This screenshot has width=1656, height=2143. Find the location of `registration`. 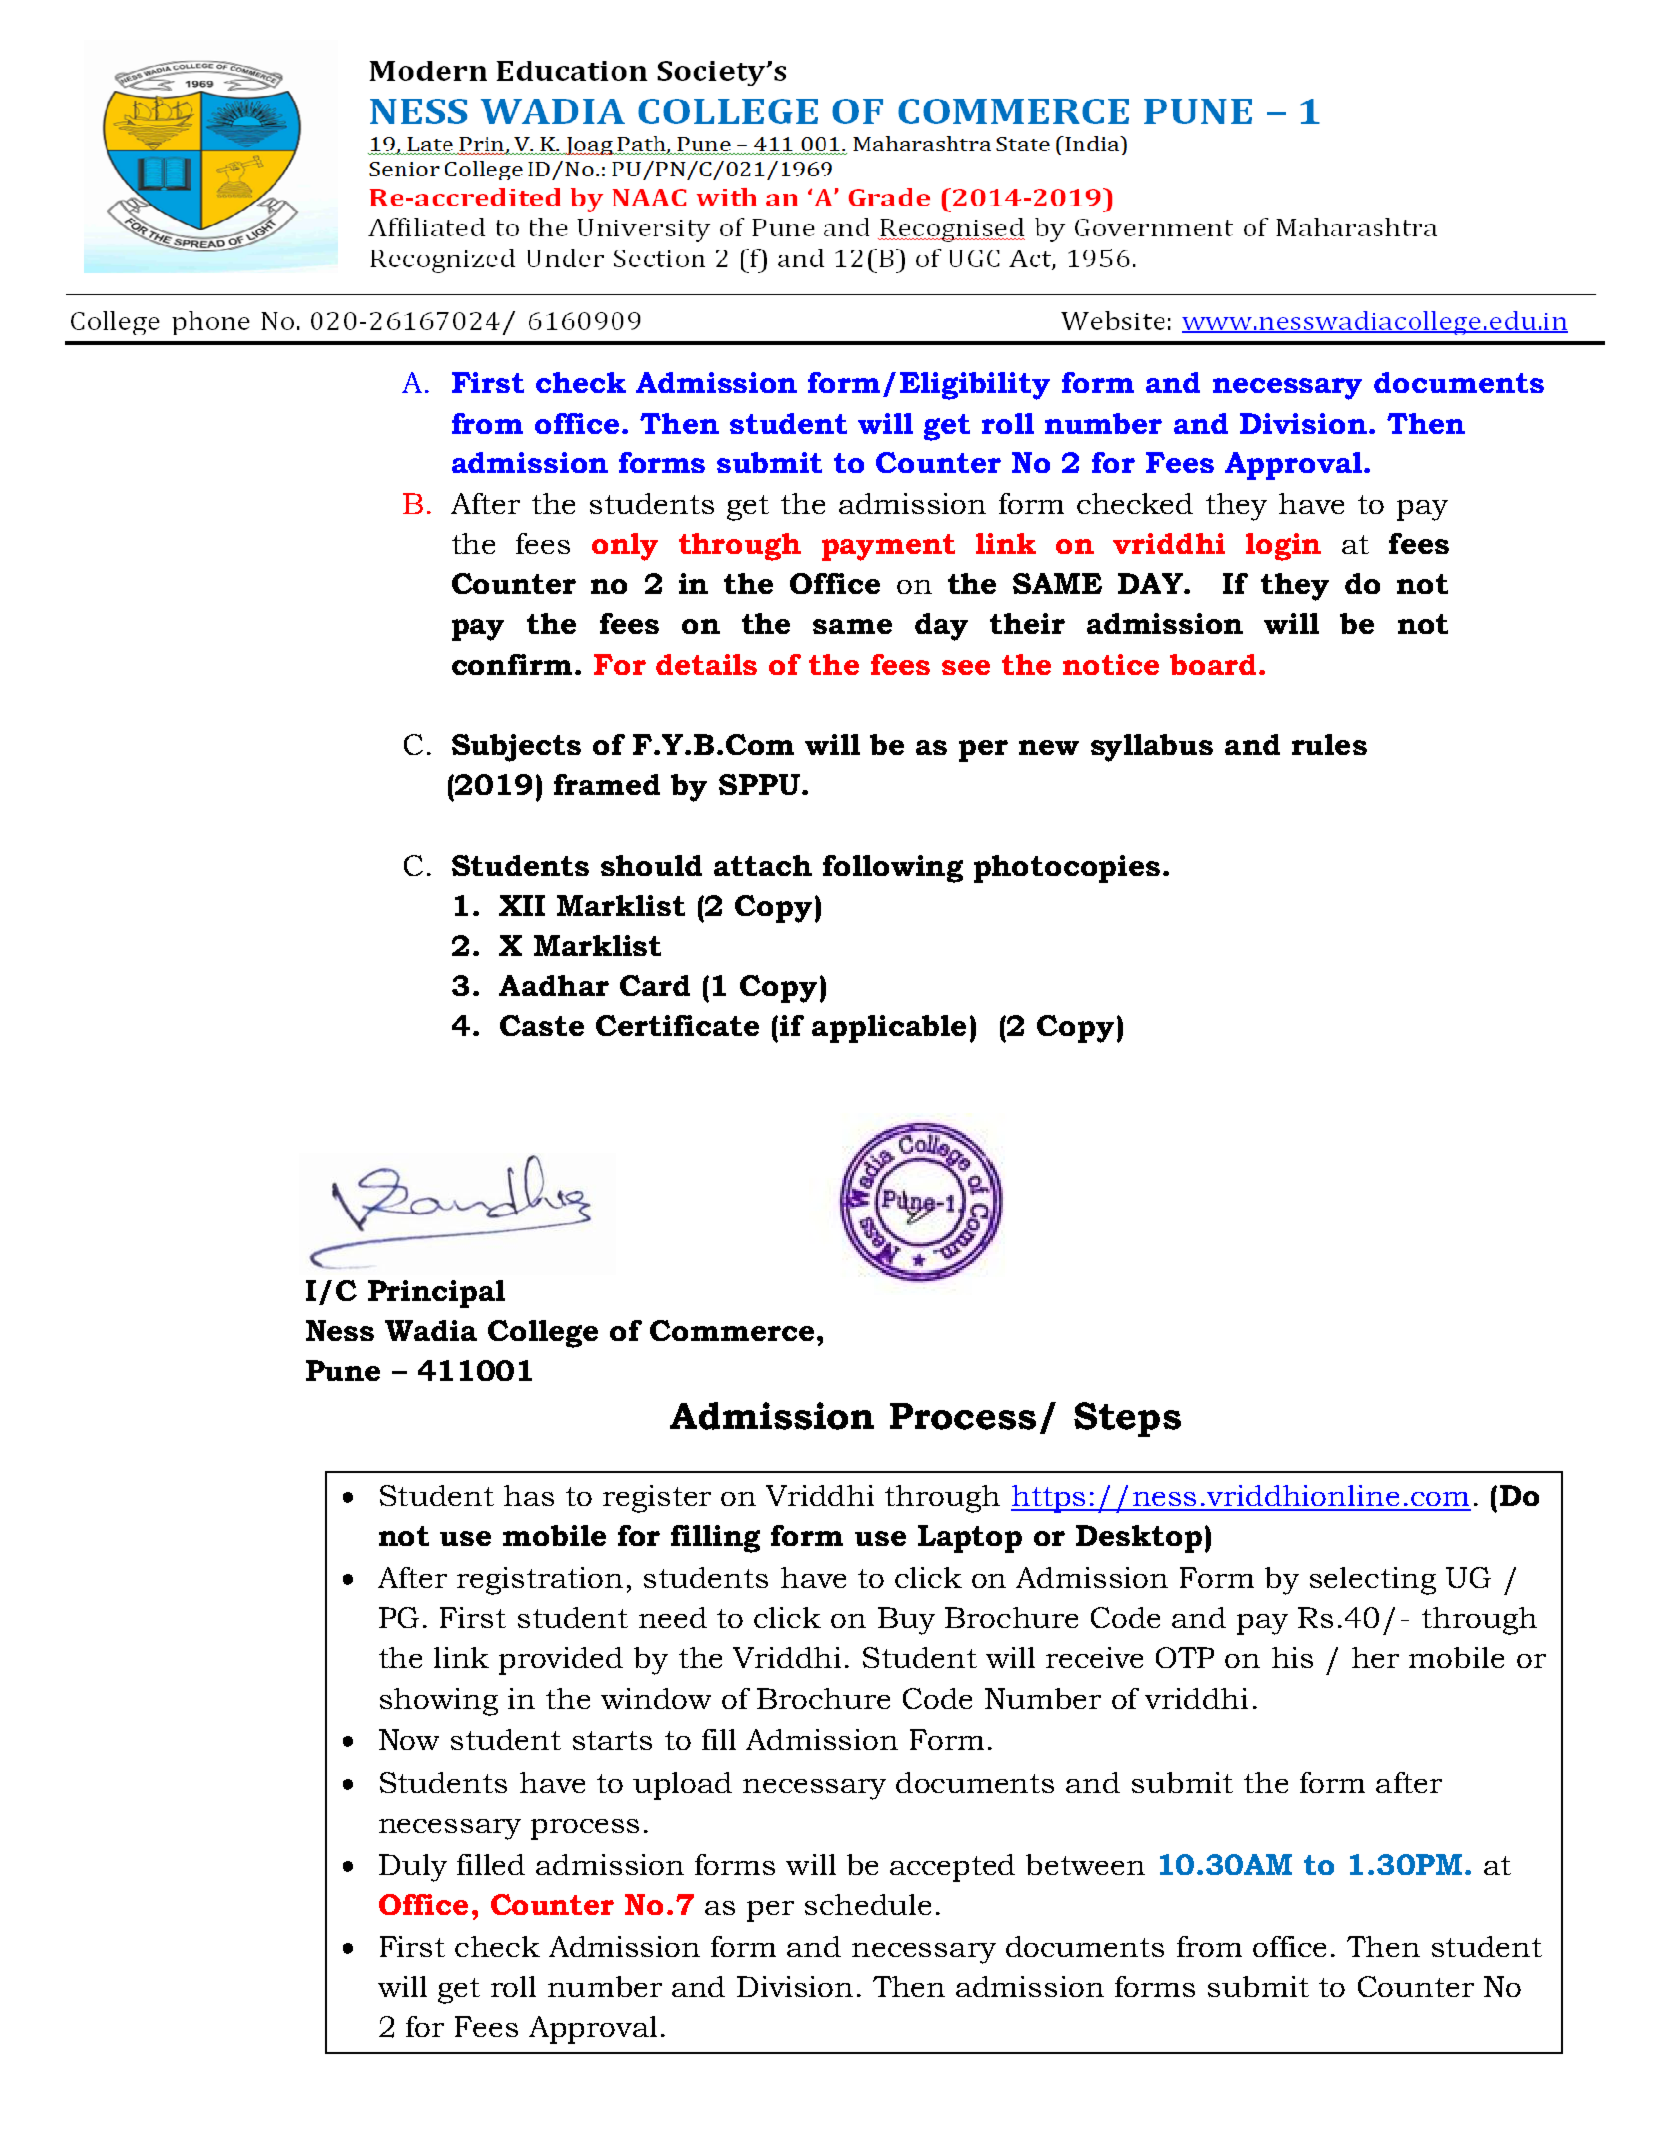

registration is located at coordinates (540, 1581).
